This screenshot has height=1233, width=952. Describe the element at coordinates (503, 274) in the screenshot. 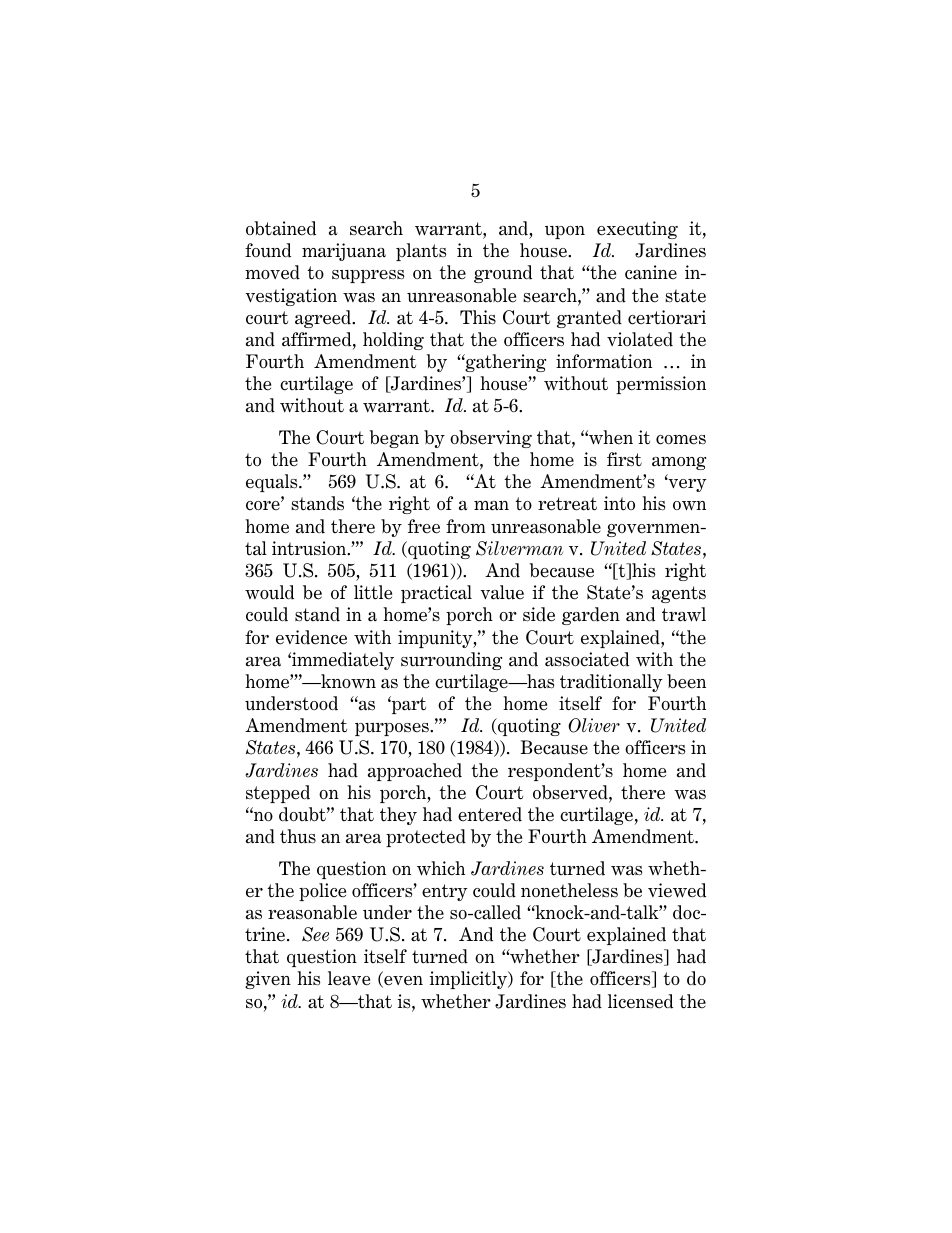

I see `ground` at that location.
